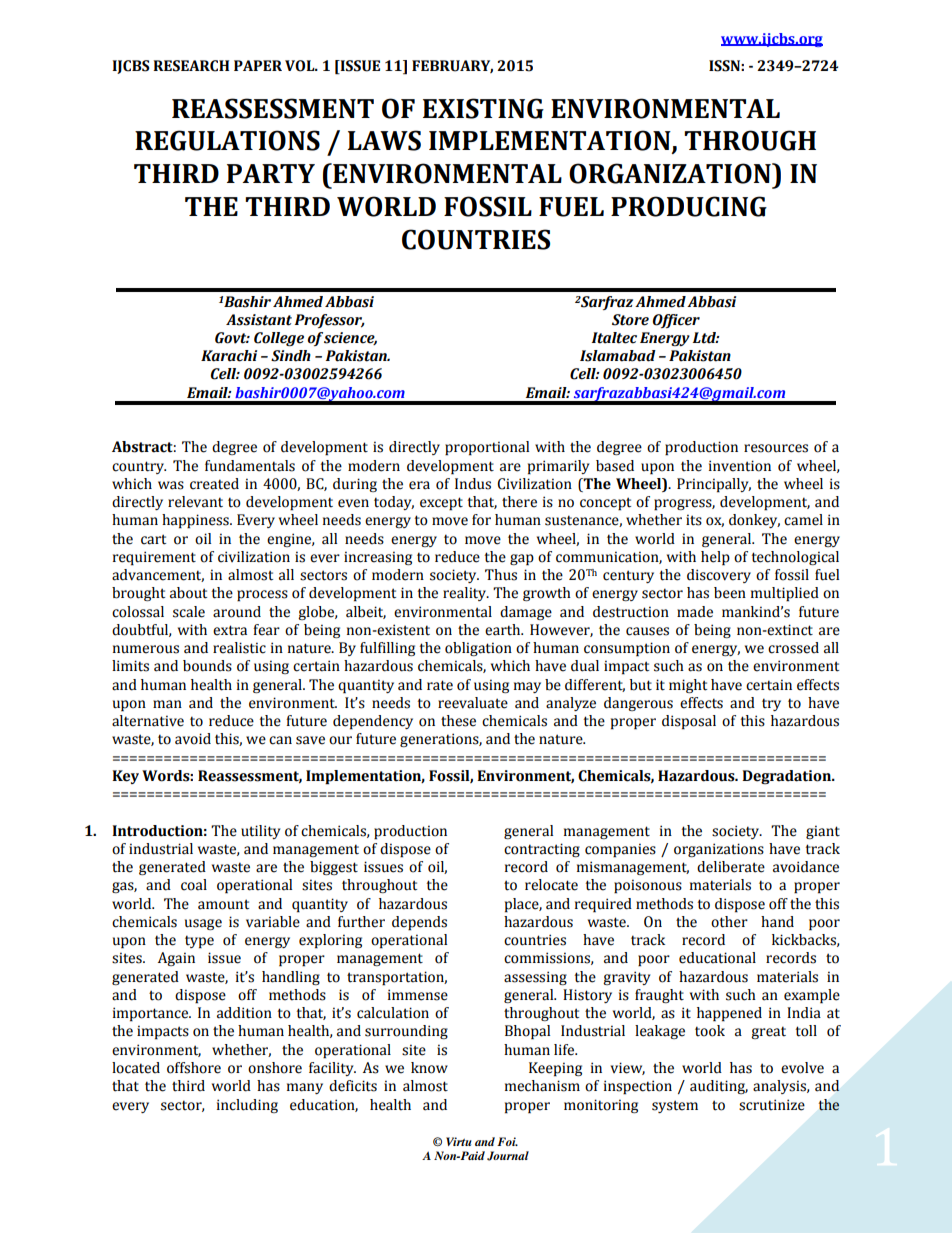 Image resolution: width=952 pixels, height=1233 pixels. What do you see at coordinates (740, 466) in the page?
I see `invention` at bounding box center [740, 466].
